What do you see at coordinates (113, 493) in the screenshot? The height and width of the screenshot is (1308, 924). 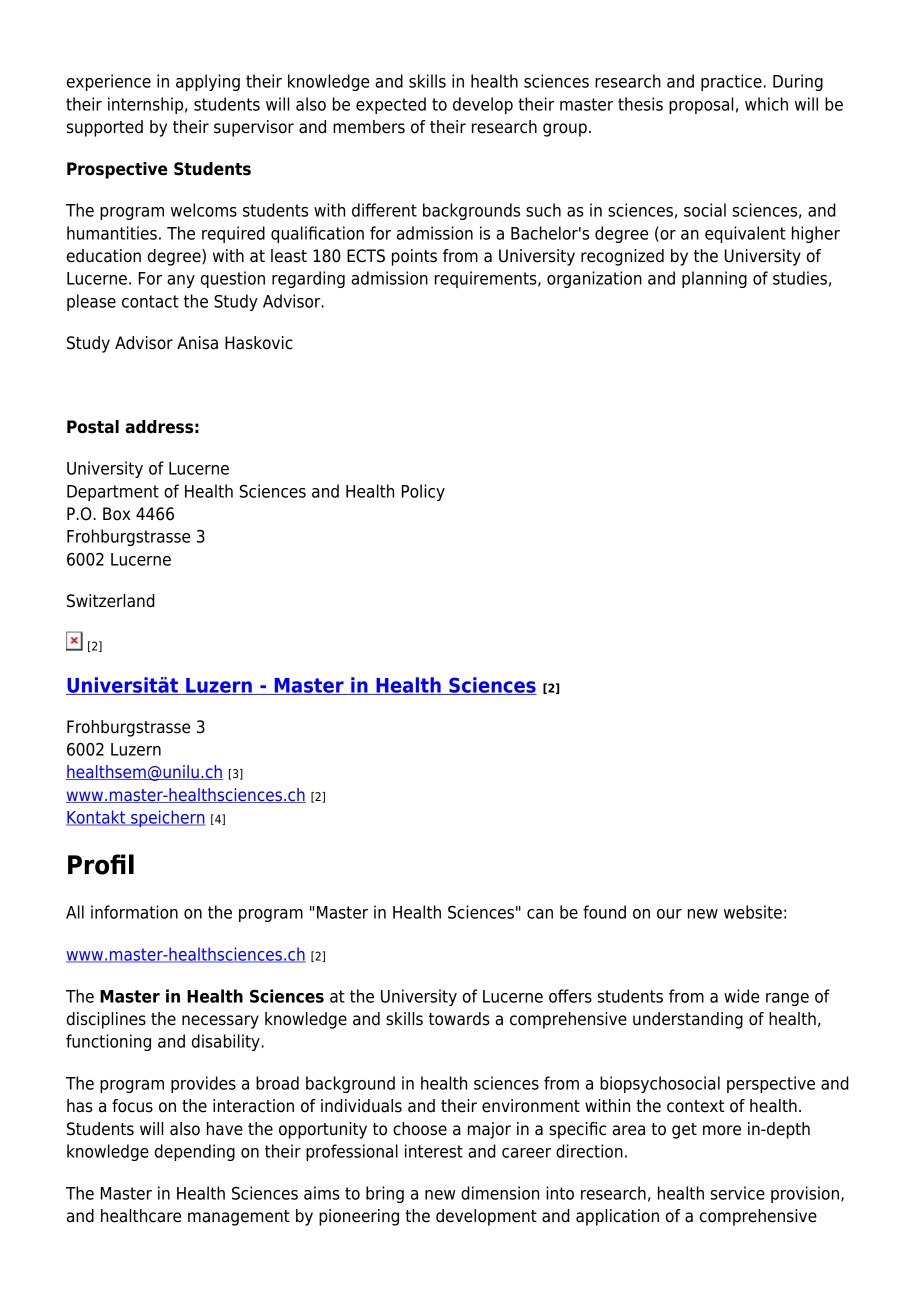 I see `Department` at bounding box center [113, 493].
